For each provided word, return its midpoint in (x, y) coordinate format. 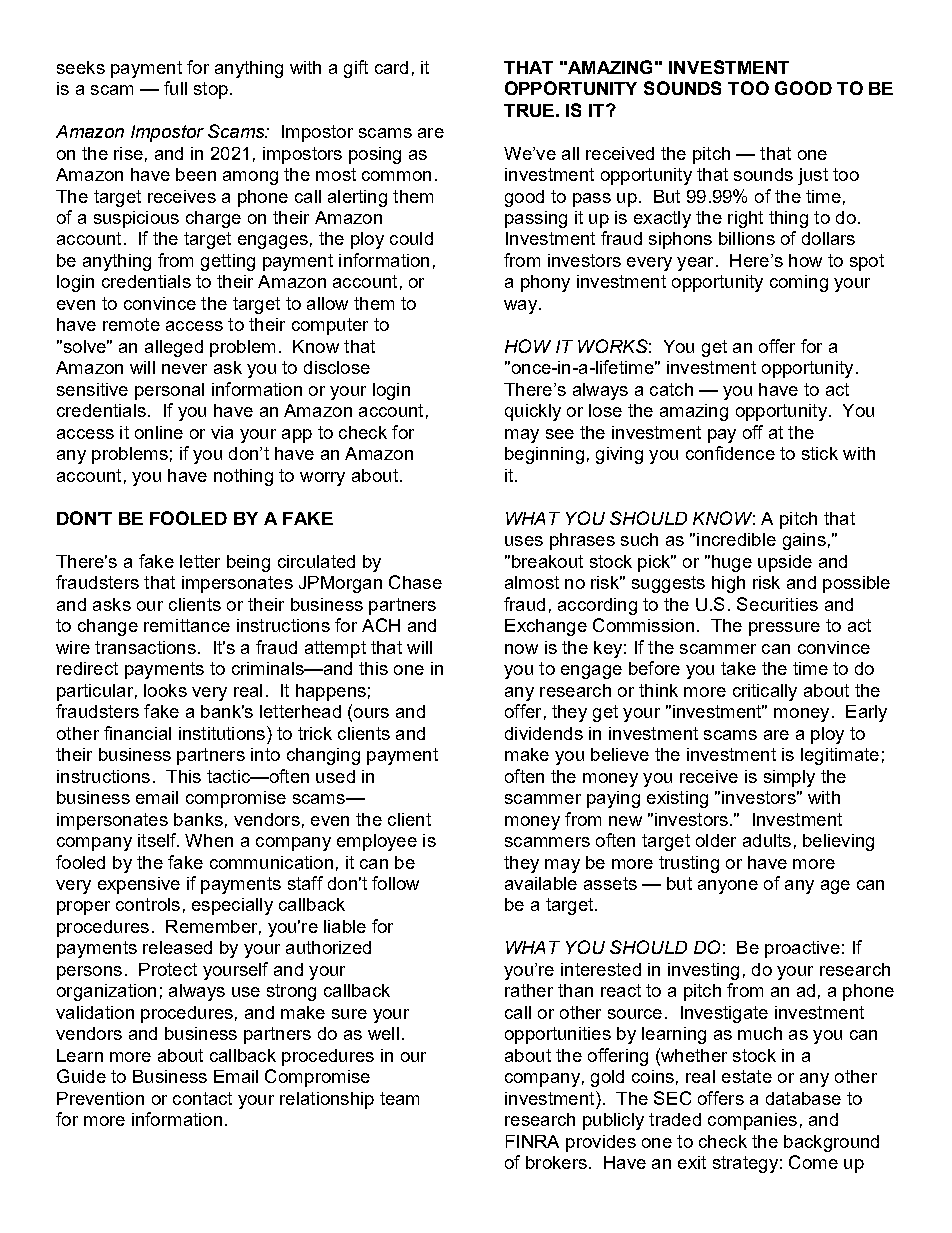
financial (137, 733)
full (175, 88)
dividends (544, 733)
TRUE (529, 110)
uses (524, 541)
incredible (736, 539)
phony (545, 283)
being (248, 563)
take (738, 668)
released (177, 947)
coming (799, 283)
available (541, 883)
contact (202, 1098)
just (813, 176)
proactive (802, 949)
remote (131, 324)
